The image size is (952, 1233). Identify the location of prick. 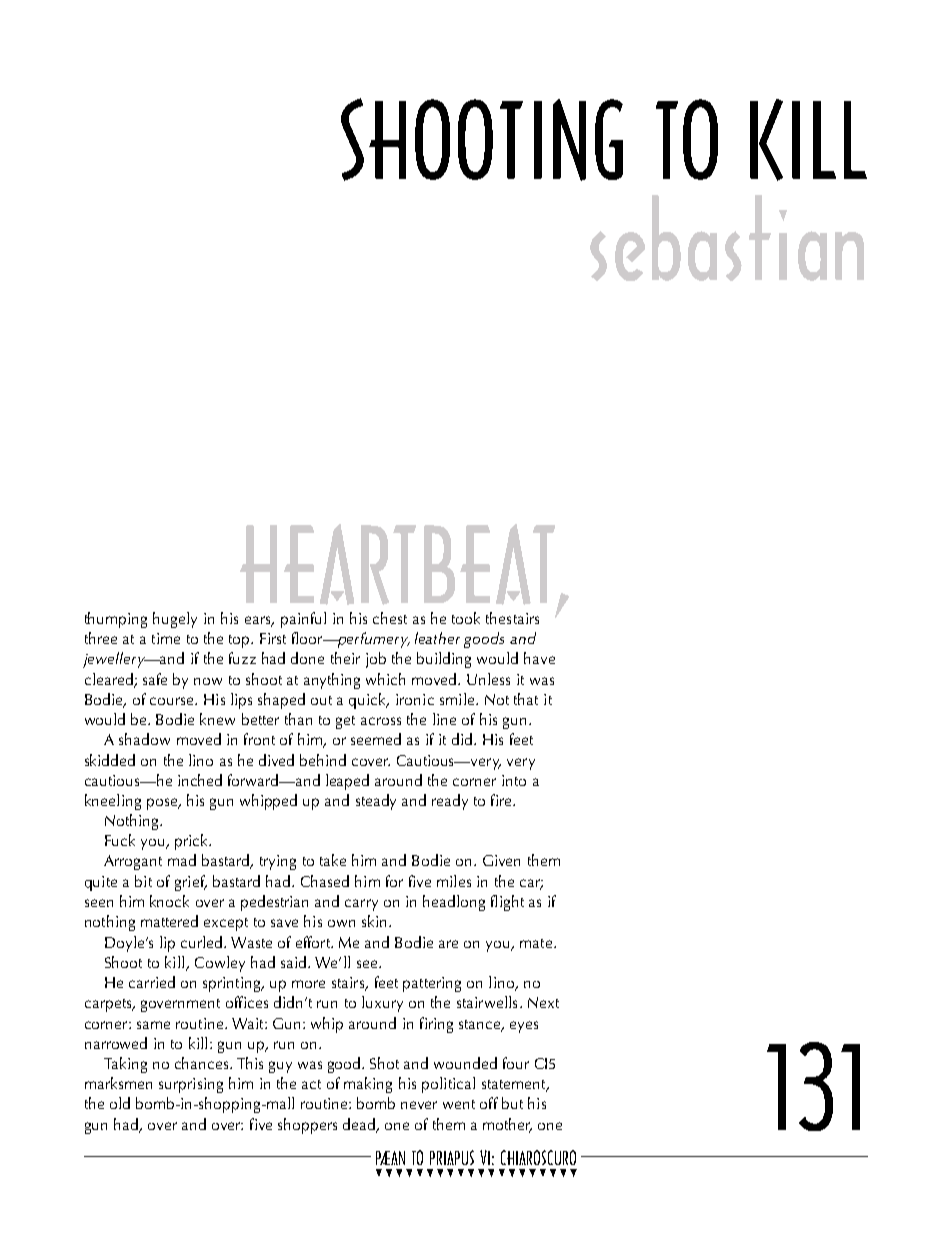
(193, 842).
